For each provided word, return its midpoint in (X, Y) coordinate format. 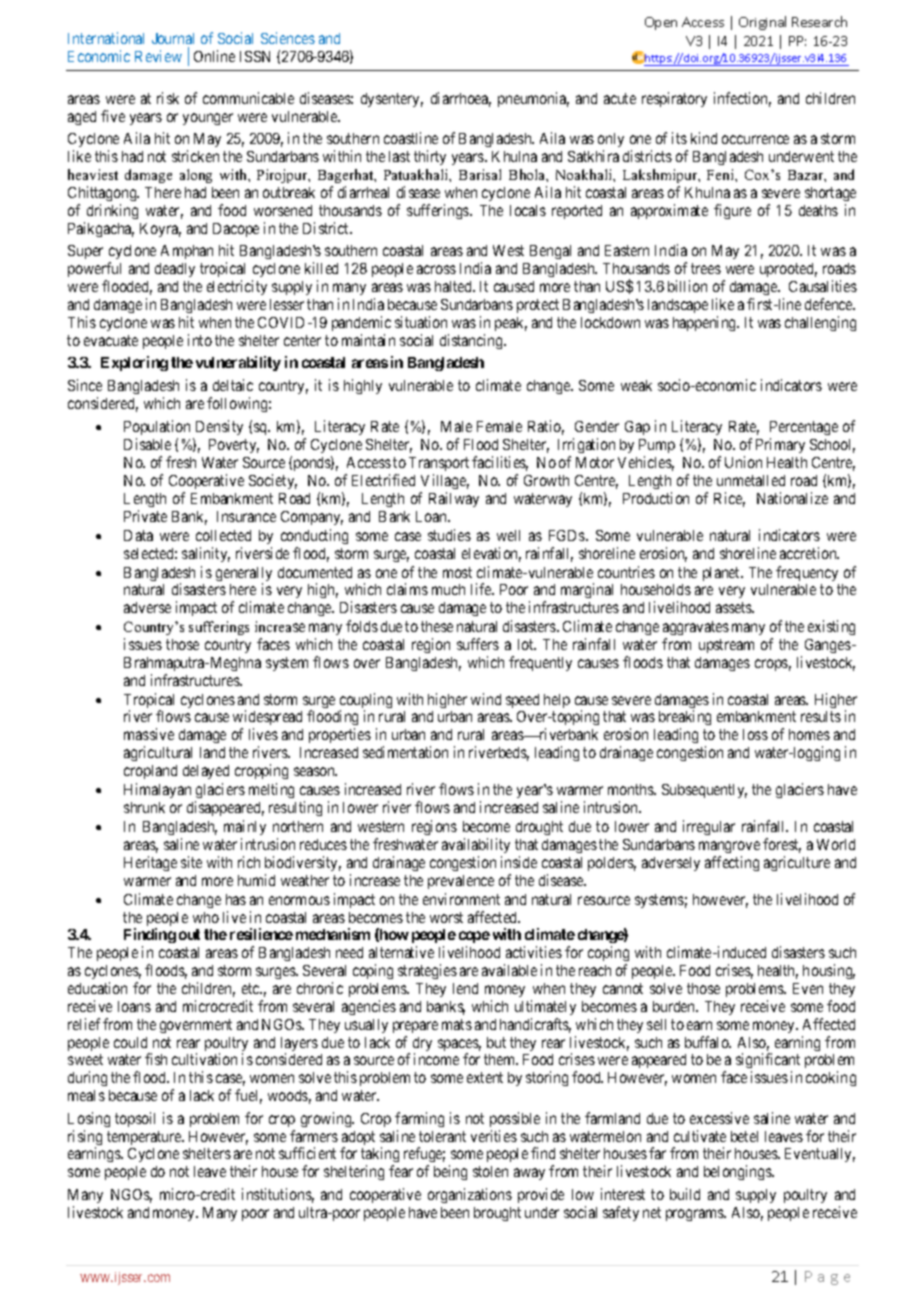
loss (755, 734)
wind (486, 699)
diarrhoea (461, 99)
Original (762, 23)
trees (706, 268)
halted (454, 286)
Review (158, 56)
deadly (175, 270)
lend (465, 988)
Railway (454, 499)
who (206, 917)
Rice (729, 499)
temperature (145, 1138)
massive (149, 734)
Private (145, 516)
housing (829, 971)
